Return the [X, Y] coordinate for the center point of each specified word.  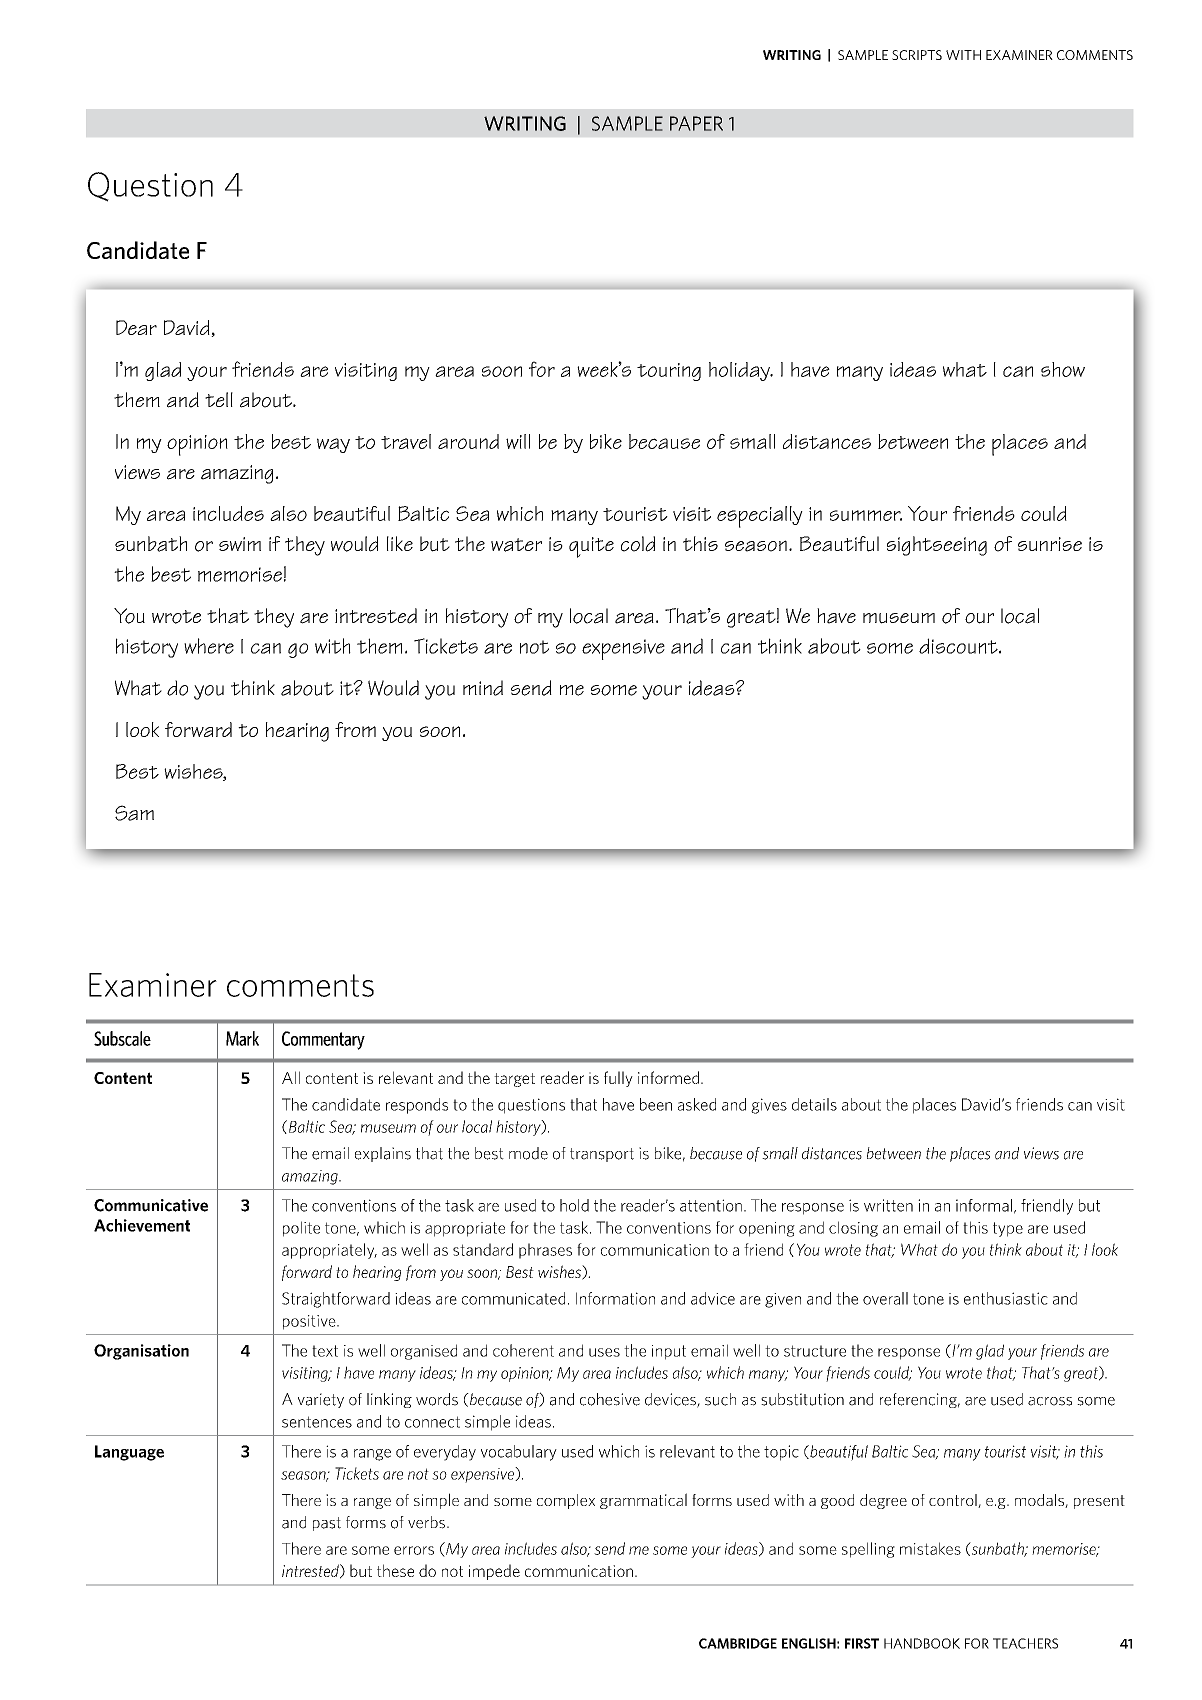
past [327, 1524]
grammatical [643, 1501]
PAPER [696, 123]
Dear [136, 327]
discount [959, 646]
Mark [242, 1038]
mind [483, 688]
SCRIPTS [917, 55]
